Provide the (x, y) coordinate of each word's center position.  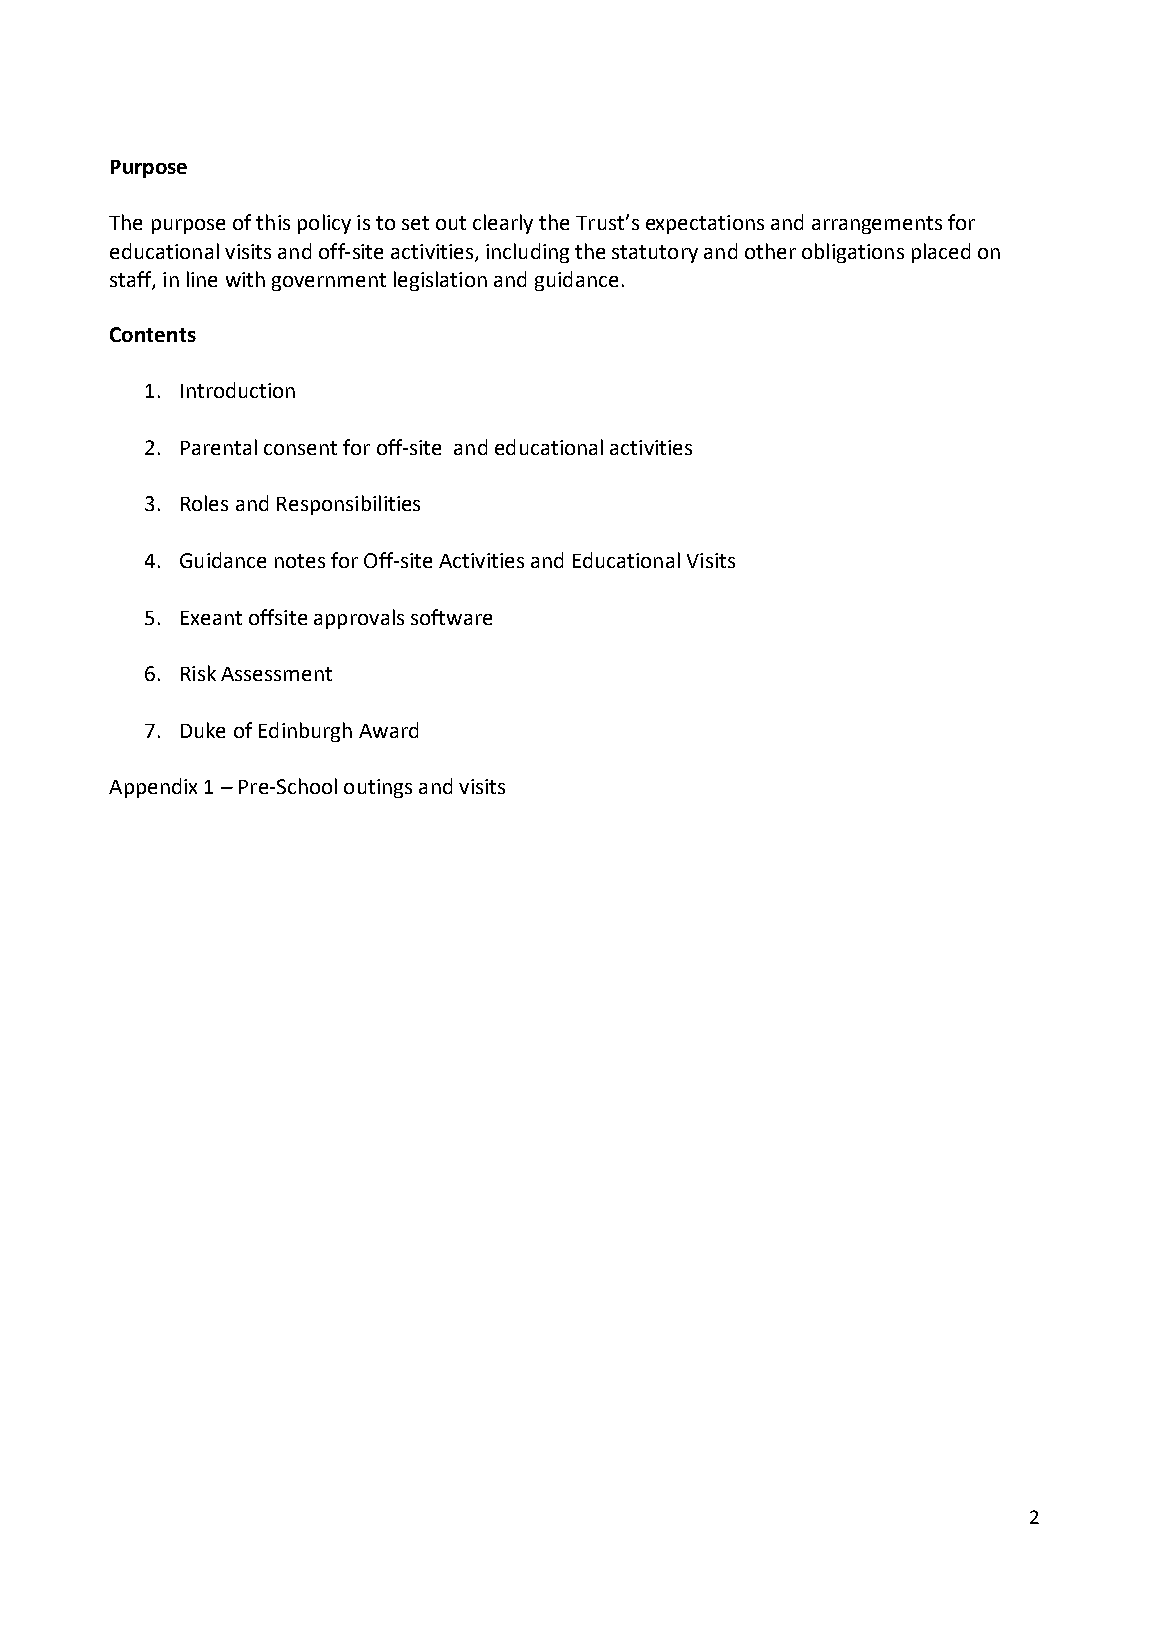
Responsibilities (348, 505)
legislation (440, 281)
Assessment (276, 674)
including (527, 253)
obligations (853, 253)
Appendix (153, 788)
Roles (204, 503)
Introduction (238, 390)
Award (388, 730)
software (451, 617)
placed (941, 253)
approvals (359, 619)
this (273, 222)
